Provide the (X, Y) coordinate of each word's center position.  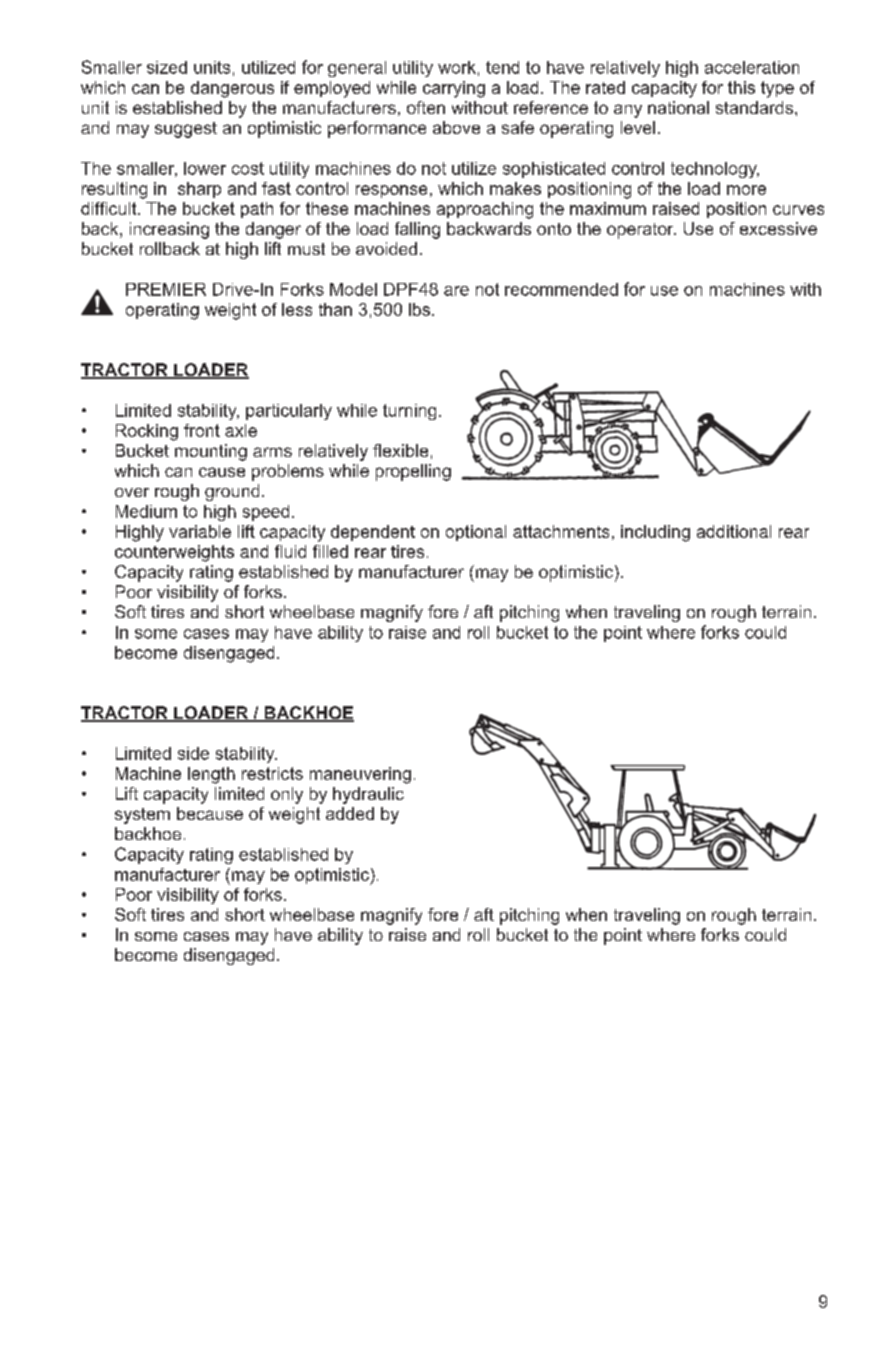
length (211, 775)
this (741, 87)
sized (167, 67)
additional (734, 531)
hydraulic (368, 795)
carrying (454, 89)
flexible (400, 450)
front (202, 430)
